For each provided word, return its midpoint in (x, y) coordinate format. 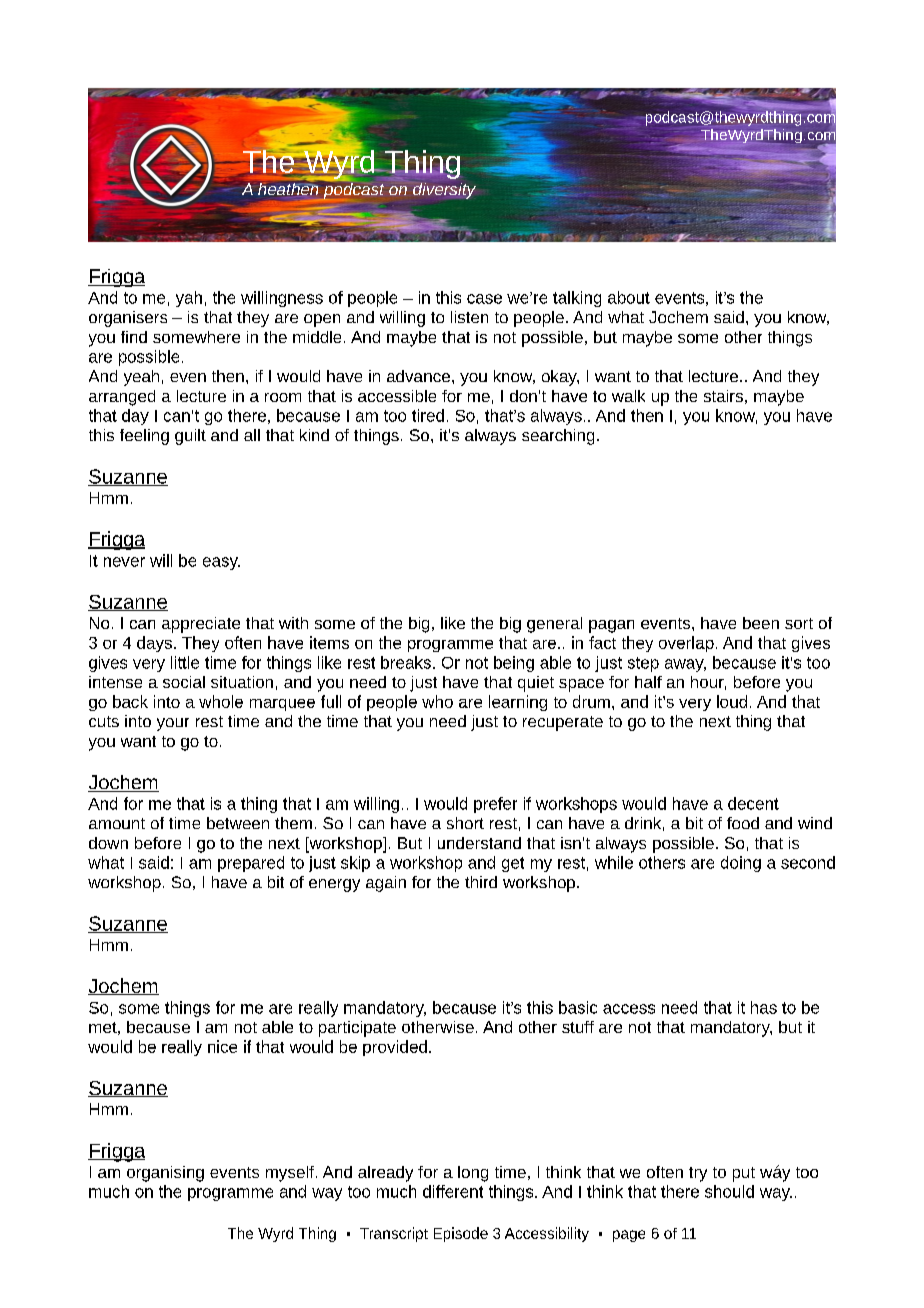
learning (518, 703)
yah (189, 299)
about (629, 297)
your (173, 724)
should (729, 1191)
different (453, 1191)
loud (732, 701)
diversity (443, 190)
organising (165, 1174)
